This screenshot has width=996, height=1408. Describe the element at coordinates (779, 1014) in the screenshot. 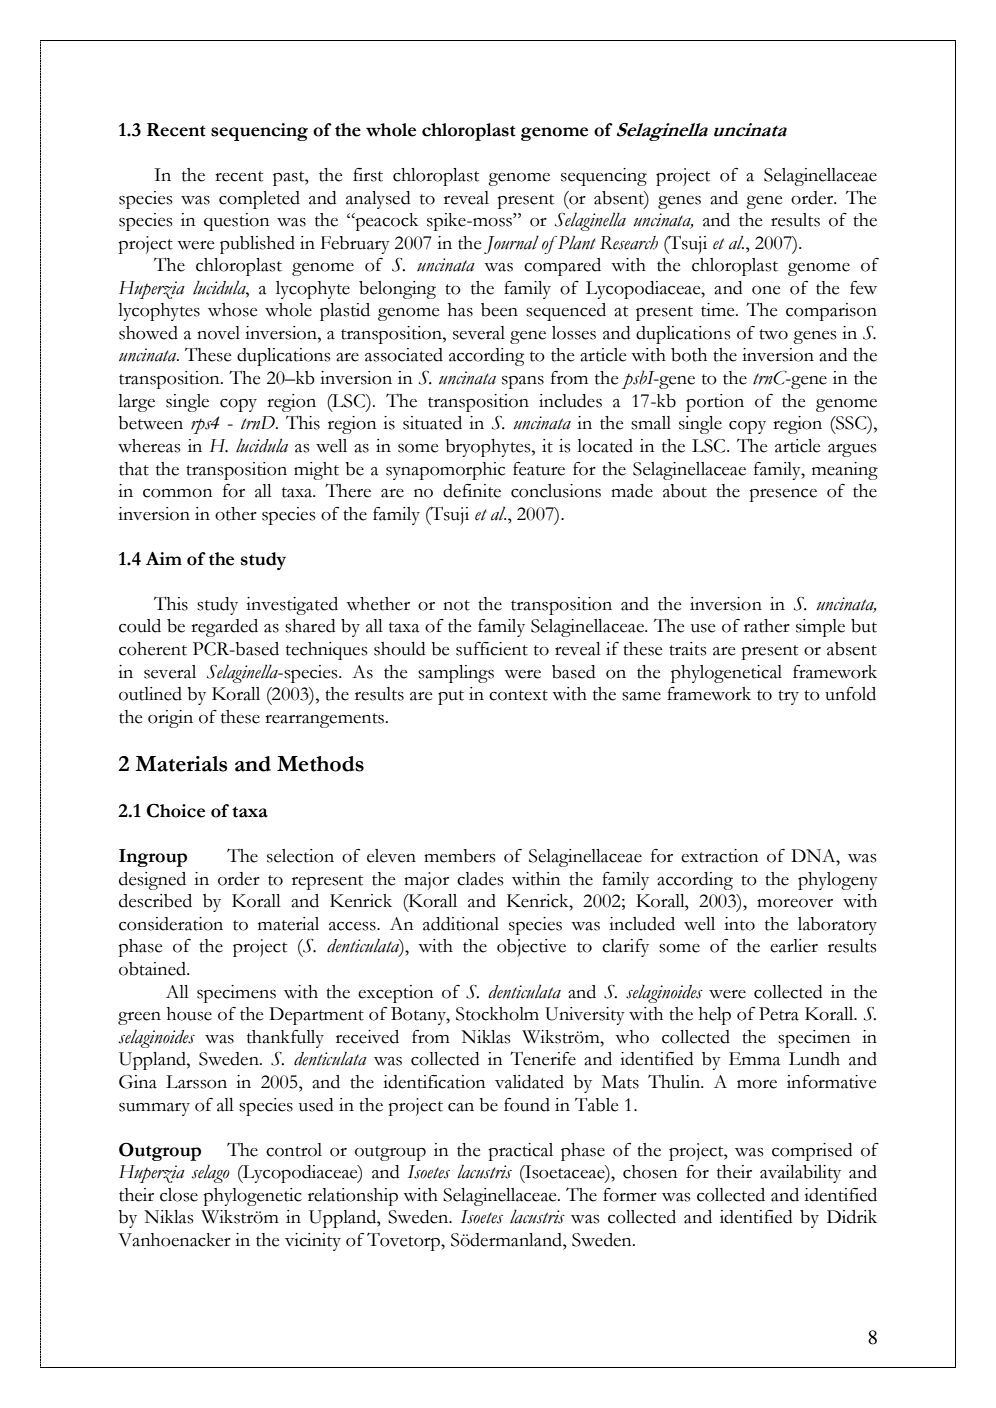

I see `Petra` at that location.
